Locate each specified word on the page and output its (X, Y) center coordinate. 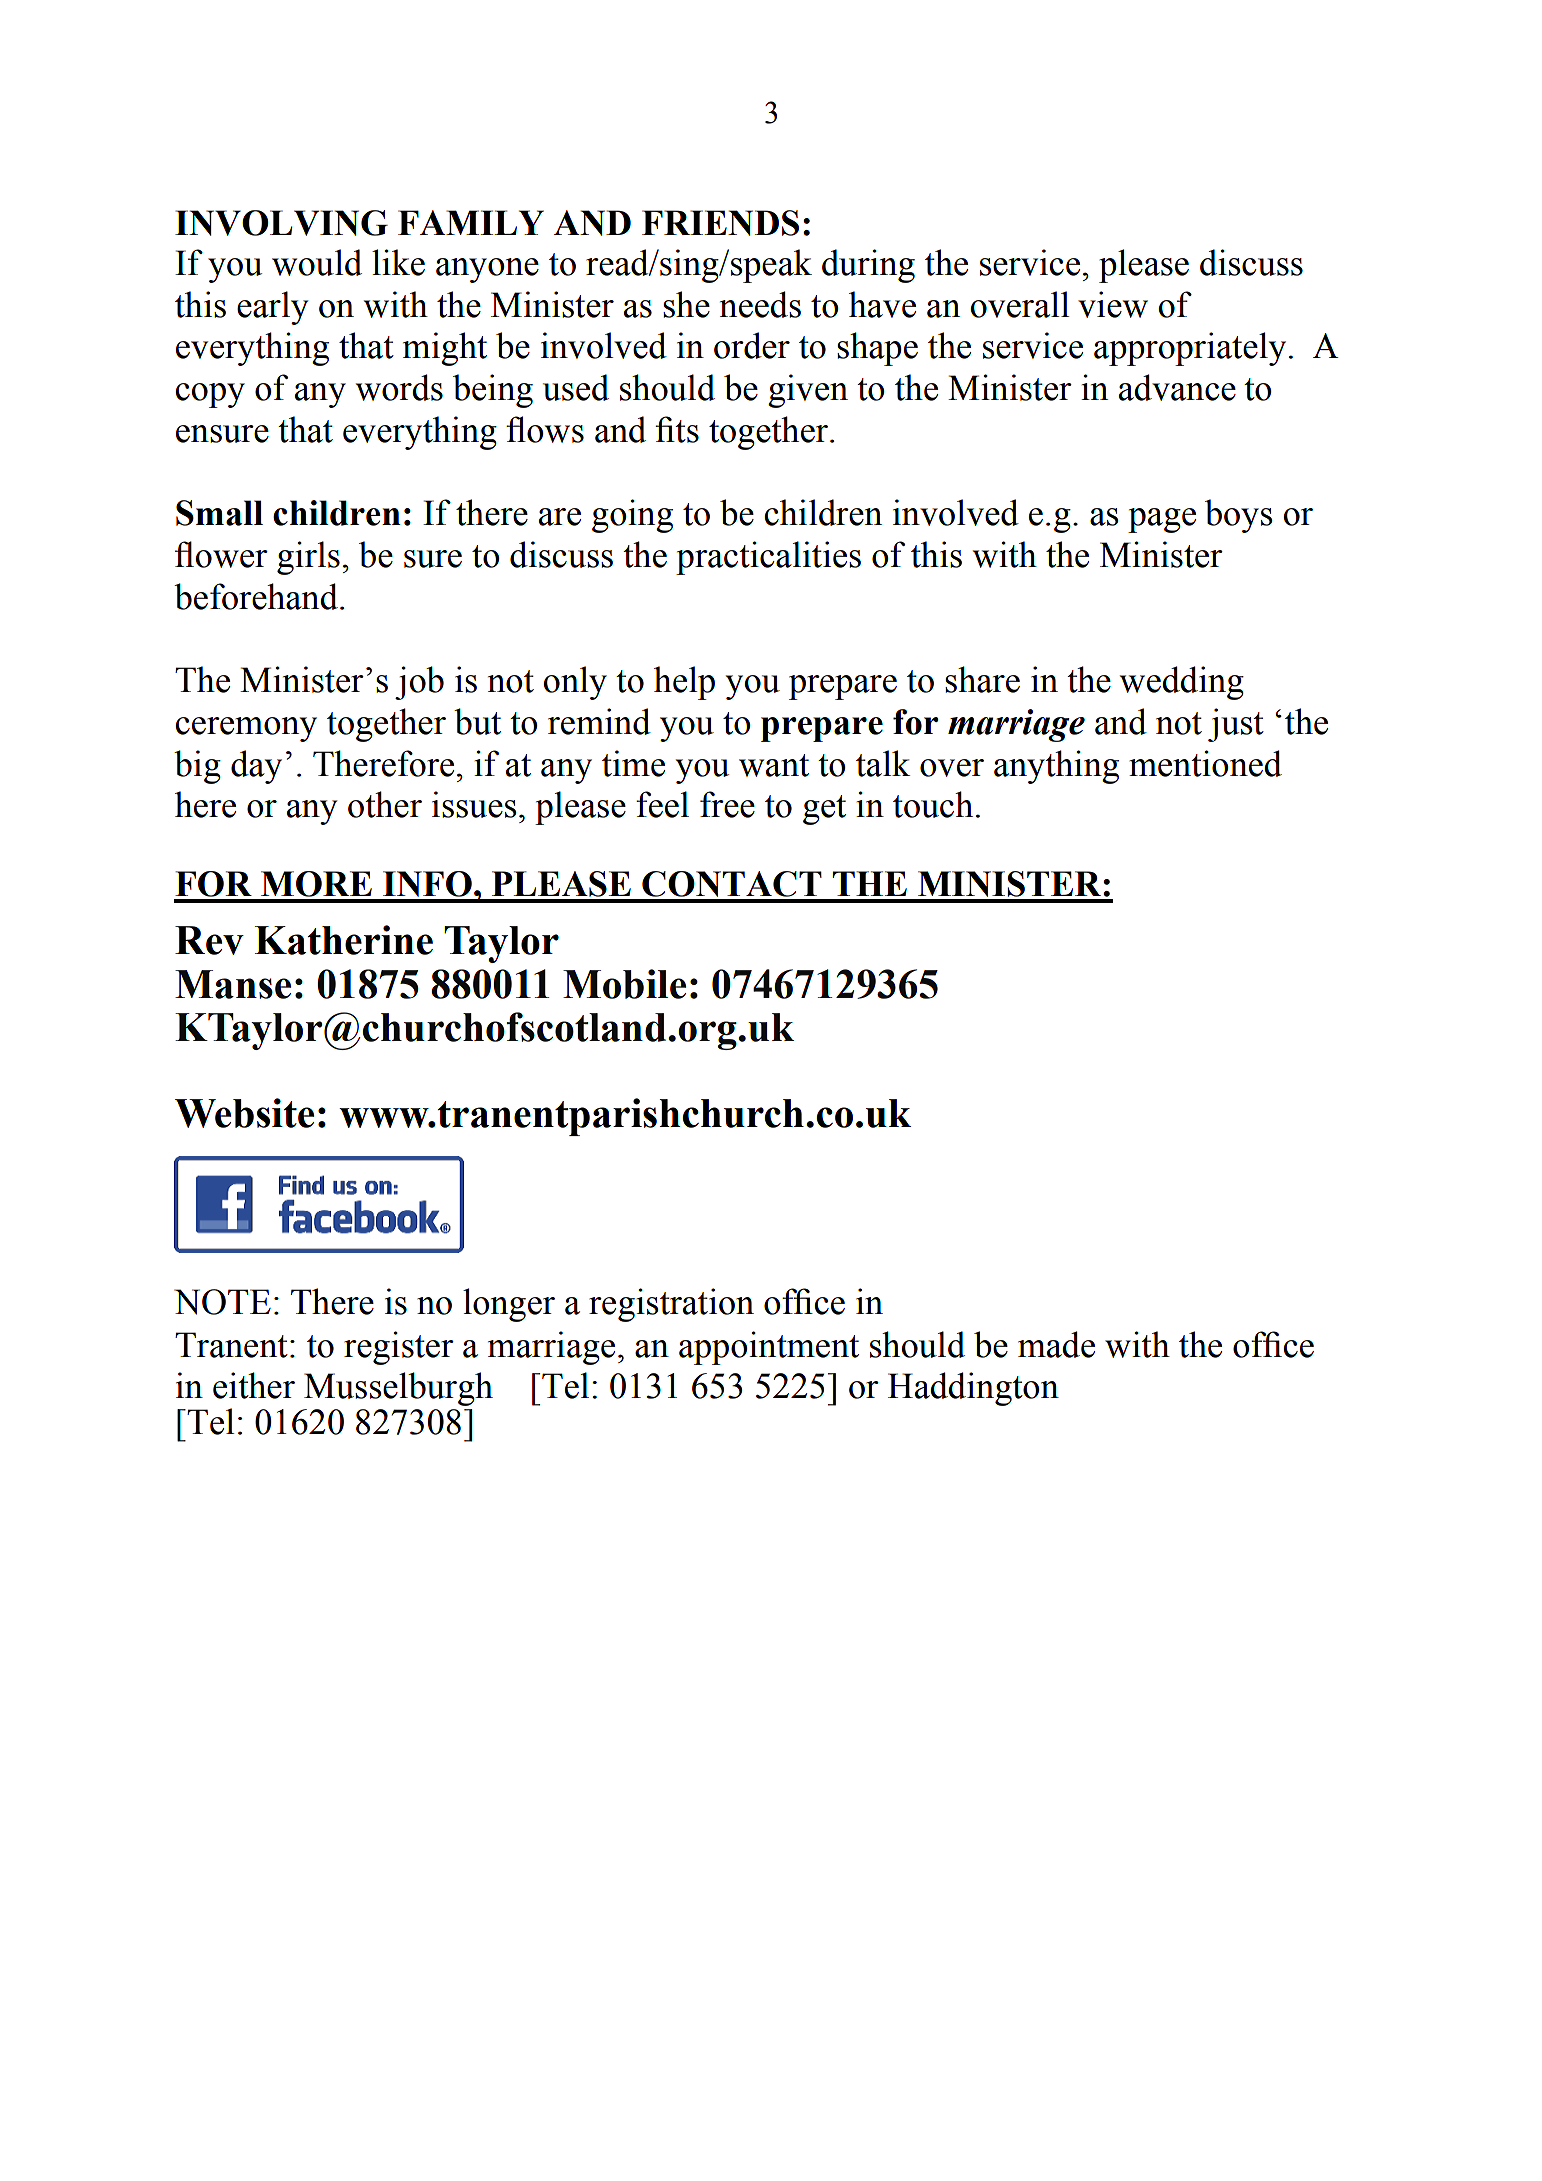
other (385, 804)
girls (308, 558)
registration (671, 1305)
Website (244, 1113)
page (1162, 520)
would (317, 262)
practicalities (768, 558)
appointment (769, 1348)
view (1113, 304)
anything (1056, 767)
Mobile (624, 984)
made (1056, 1344)
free (727, 804)
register (399, 1348)
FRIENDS (720, 223)
